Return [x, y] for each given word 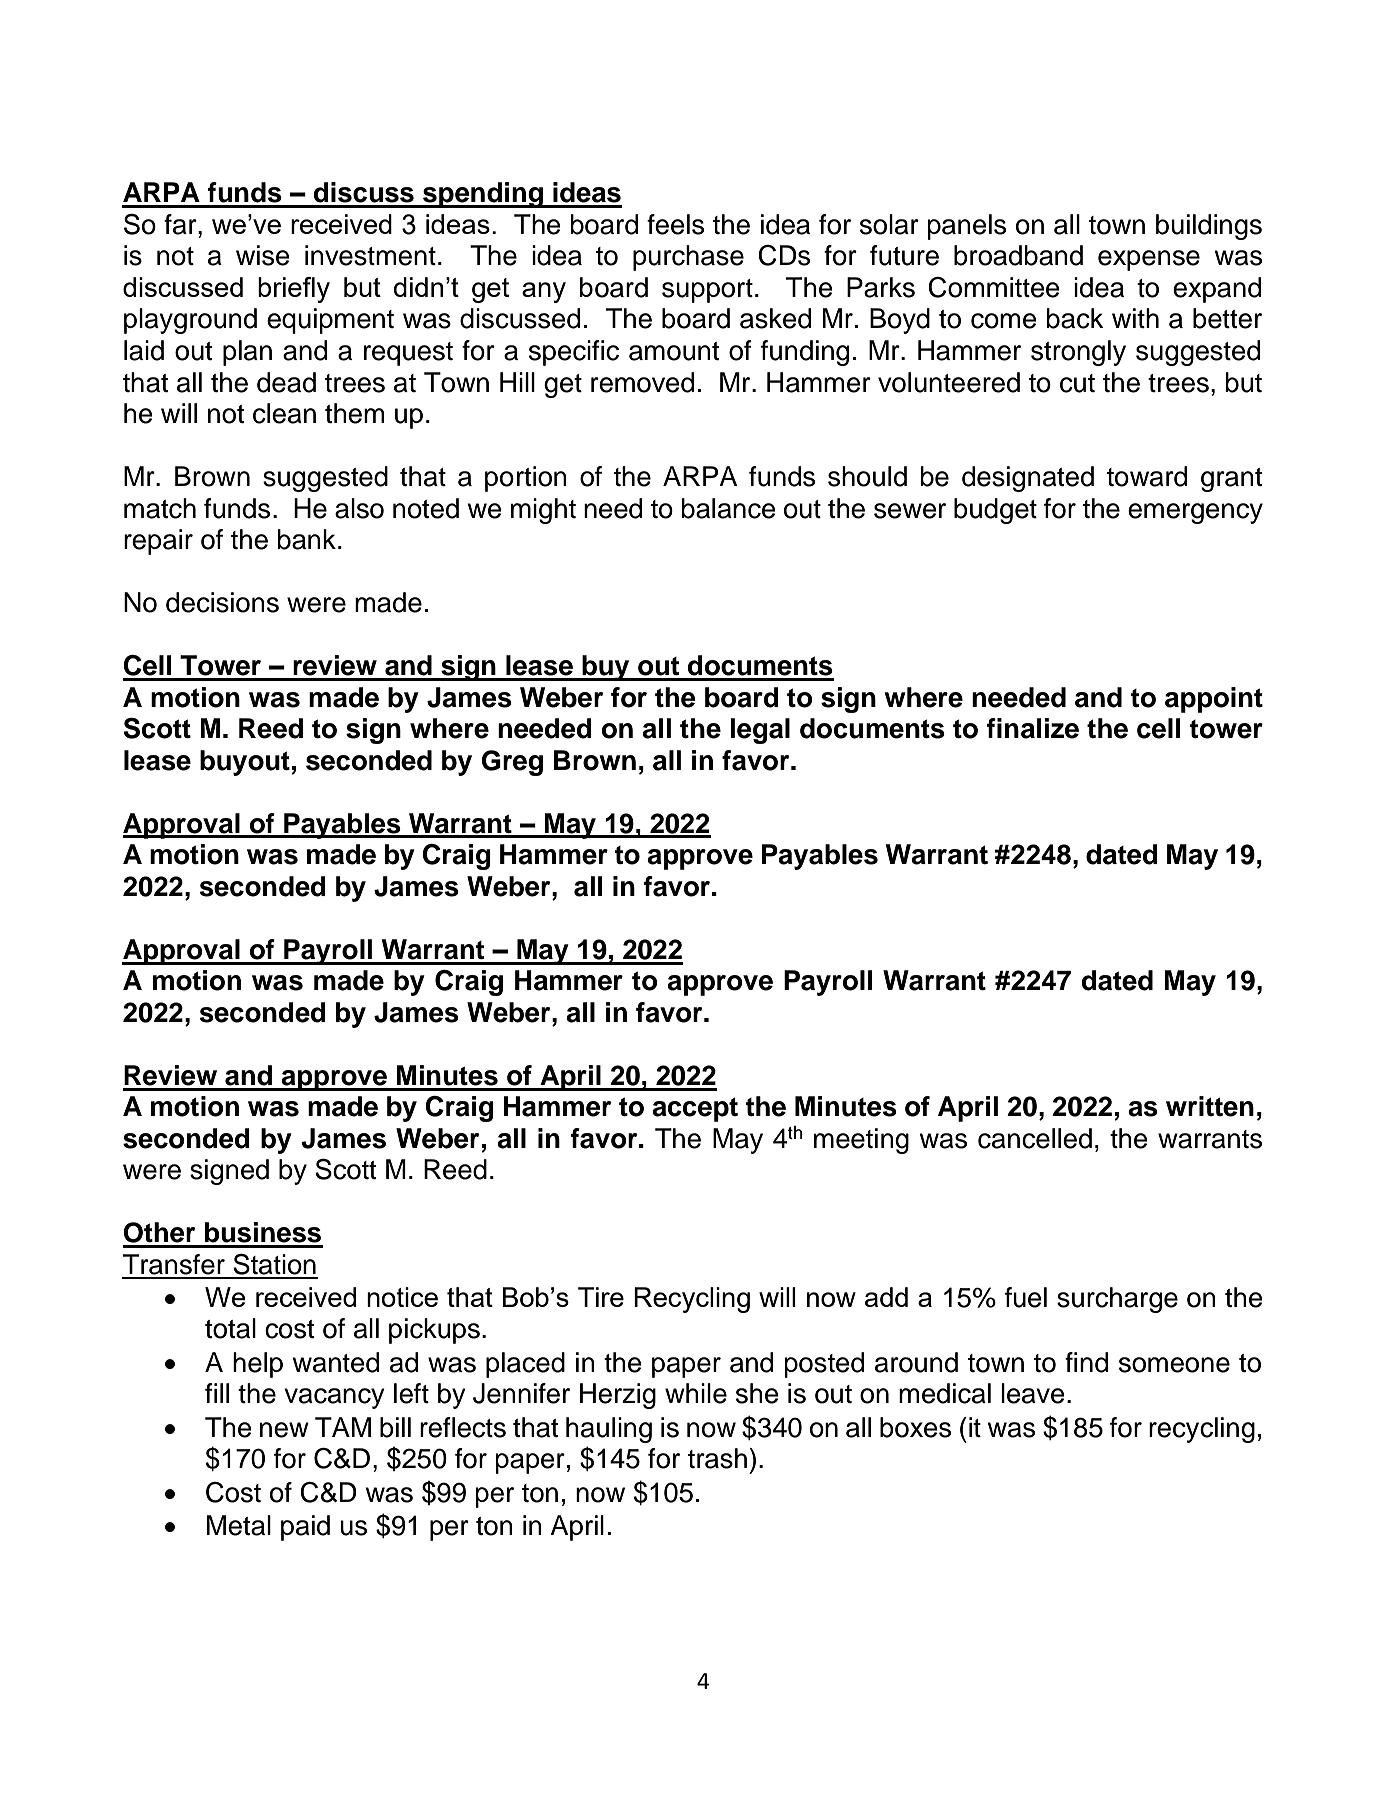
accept [695, 1109]
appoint [1214, 700]
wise [263, 255]
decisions [222, 602]
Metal [239, 1525]
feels [675, 224]
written [1210, 1106]
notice [402, 1297]
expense [1149, 260]
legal [760, 731]
